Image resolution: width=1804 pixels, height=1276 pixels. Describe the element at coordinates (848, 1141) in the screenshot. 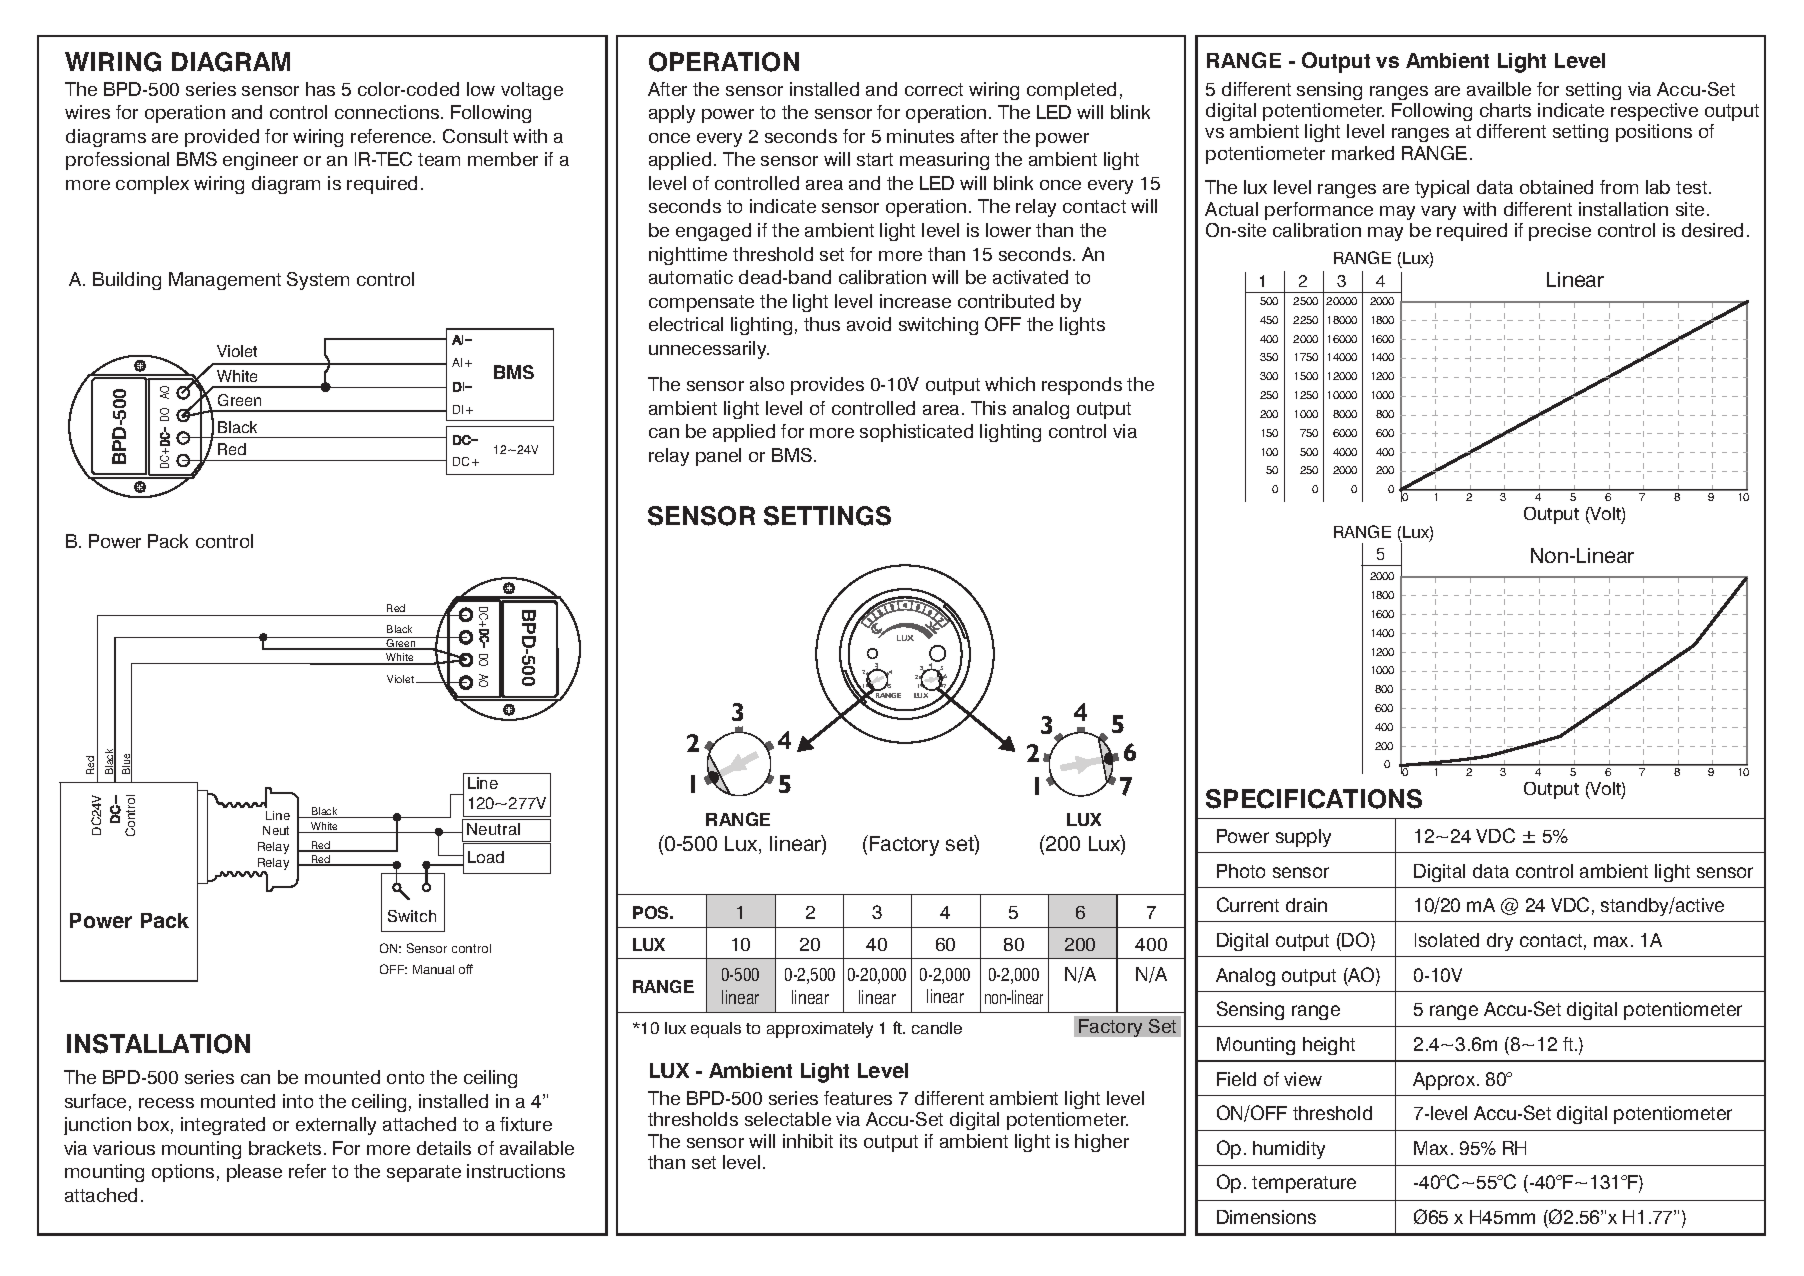

I see `its` at that location.
